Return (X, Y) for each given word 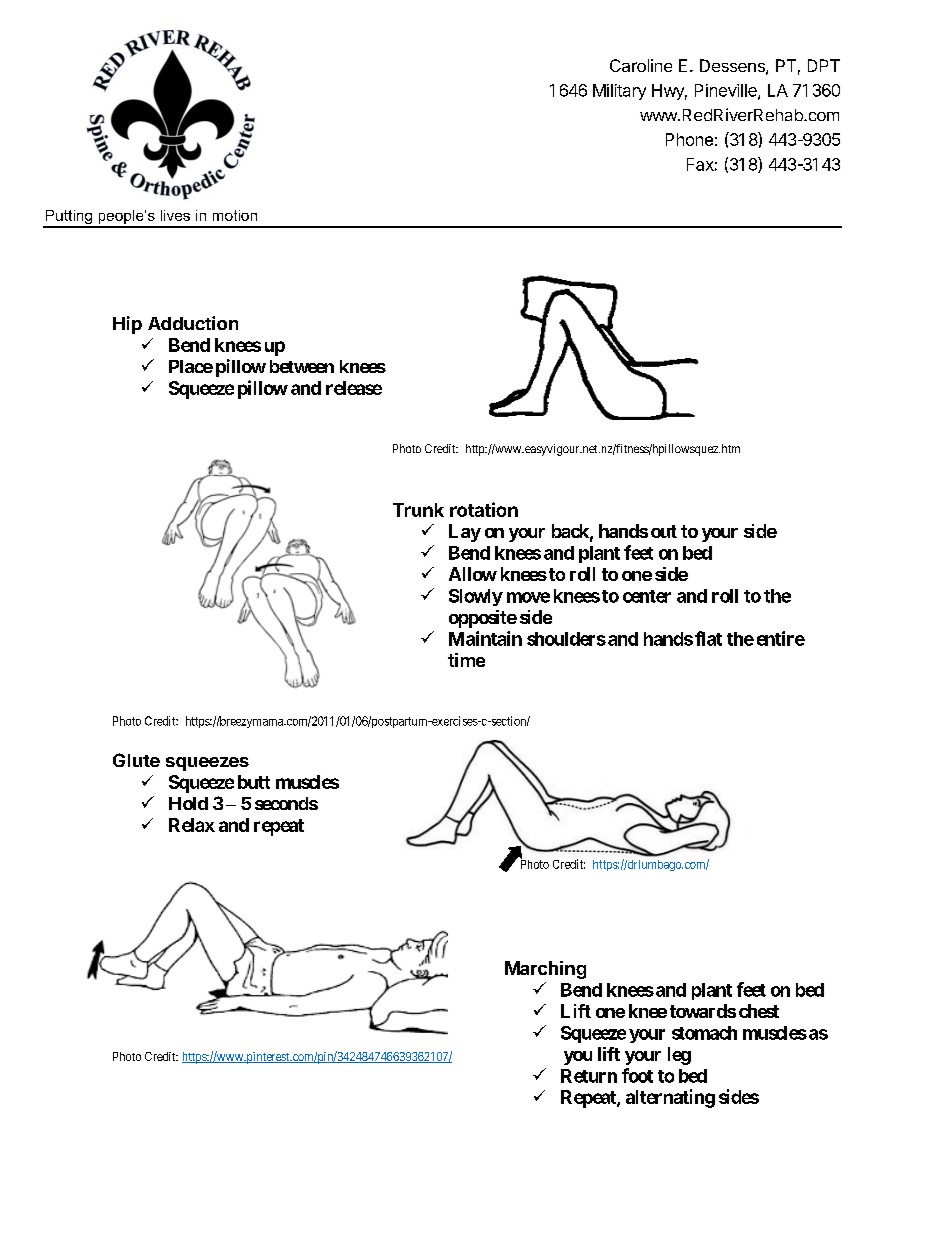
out (664, 531)
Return (589, 1076)
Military (619, 92)
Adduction (193, 323)
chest (759, 1011)
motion (235, 215)
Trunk (418, 510)
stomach (704, 1033)
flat (708, 638)
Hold (188, 803)
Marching (545, 970)
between (302, 366)
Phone (689, 139)
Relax (192, 825)
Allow (473, 574)
